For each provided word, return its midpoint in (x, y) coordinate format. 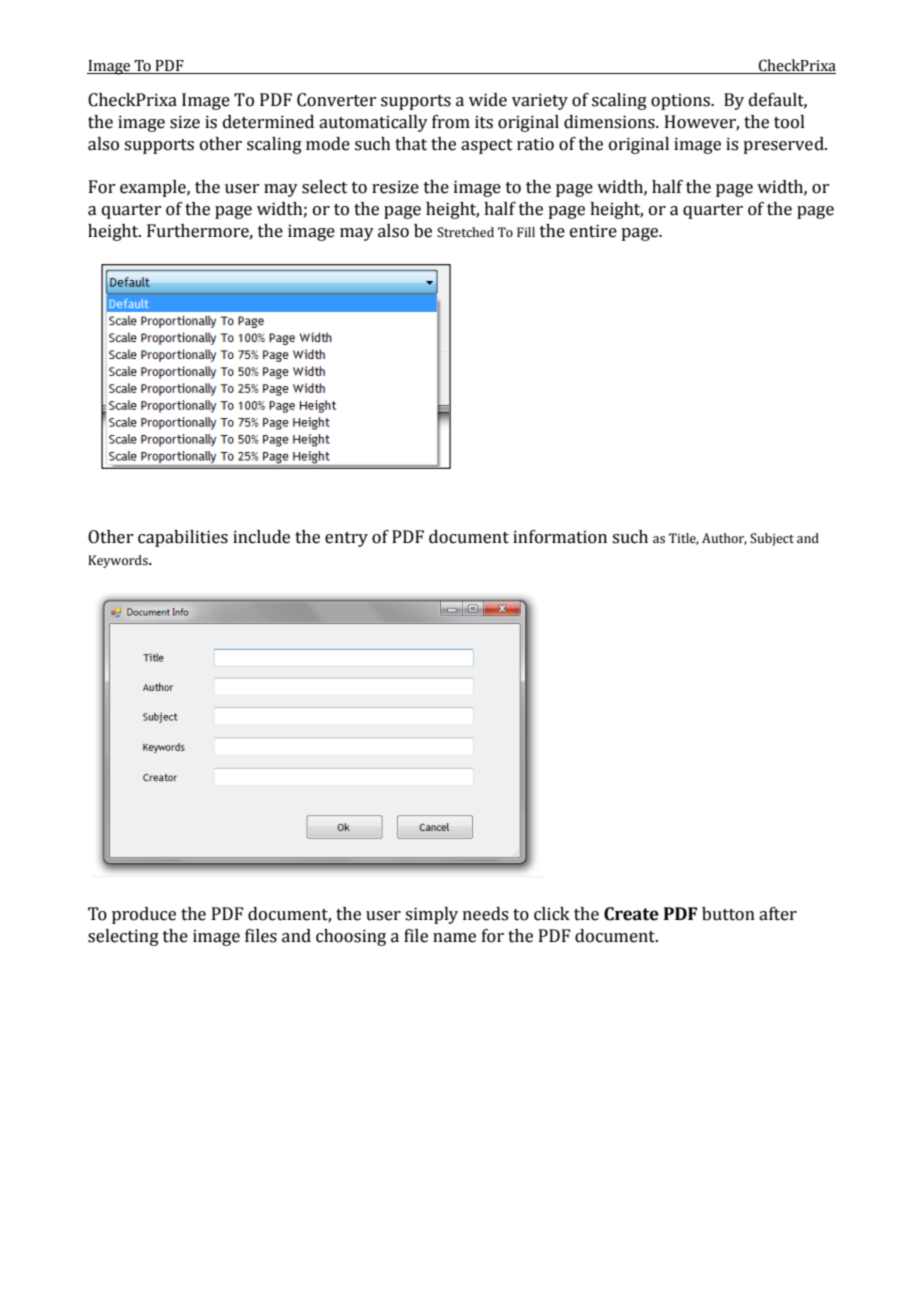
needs (485, 914)
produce (144, 915)
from (451, 122)
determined (268, 122)
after (778, 914)
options (681, 101)
